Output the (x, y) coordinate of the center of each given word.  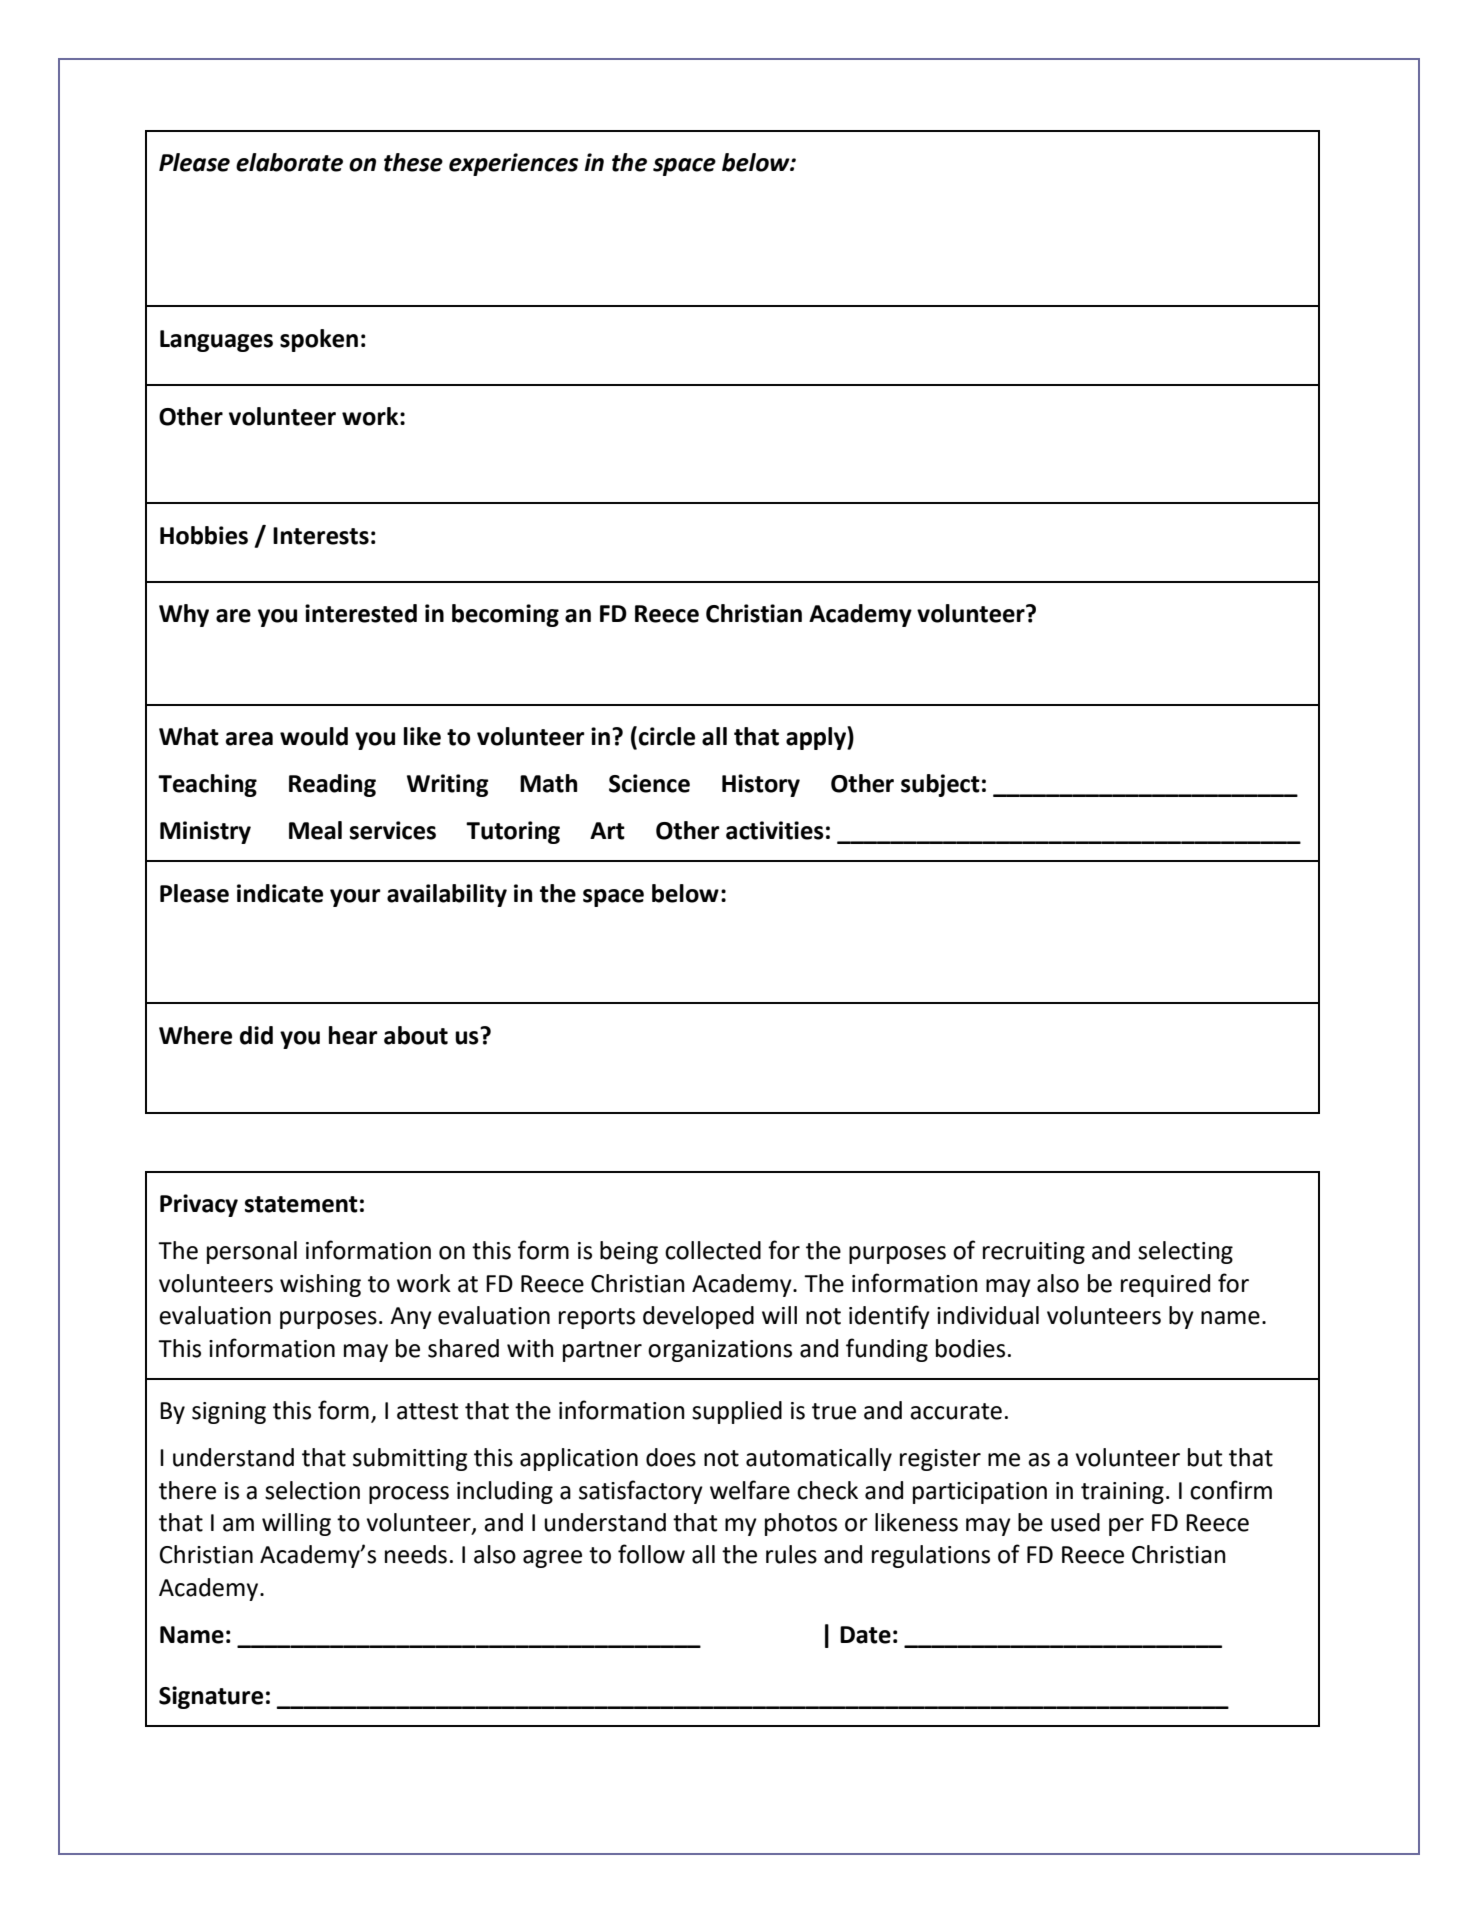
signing (229, 1413)
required (1165, 1285)
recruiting (1034, 1253)
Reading (332, 785)
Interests (321, 536)
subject (940, 785)
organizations (720, 1351)
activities (775, 830)
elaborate (289, 162)
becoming (505, 615)
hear (353, 1035)
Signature (211, 1697)
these (413, 162)
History (761, 785)
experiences (513, 164)
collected (713, 1250)
